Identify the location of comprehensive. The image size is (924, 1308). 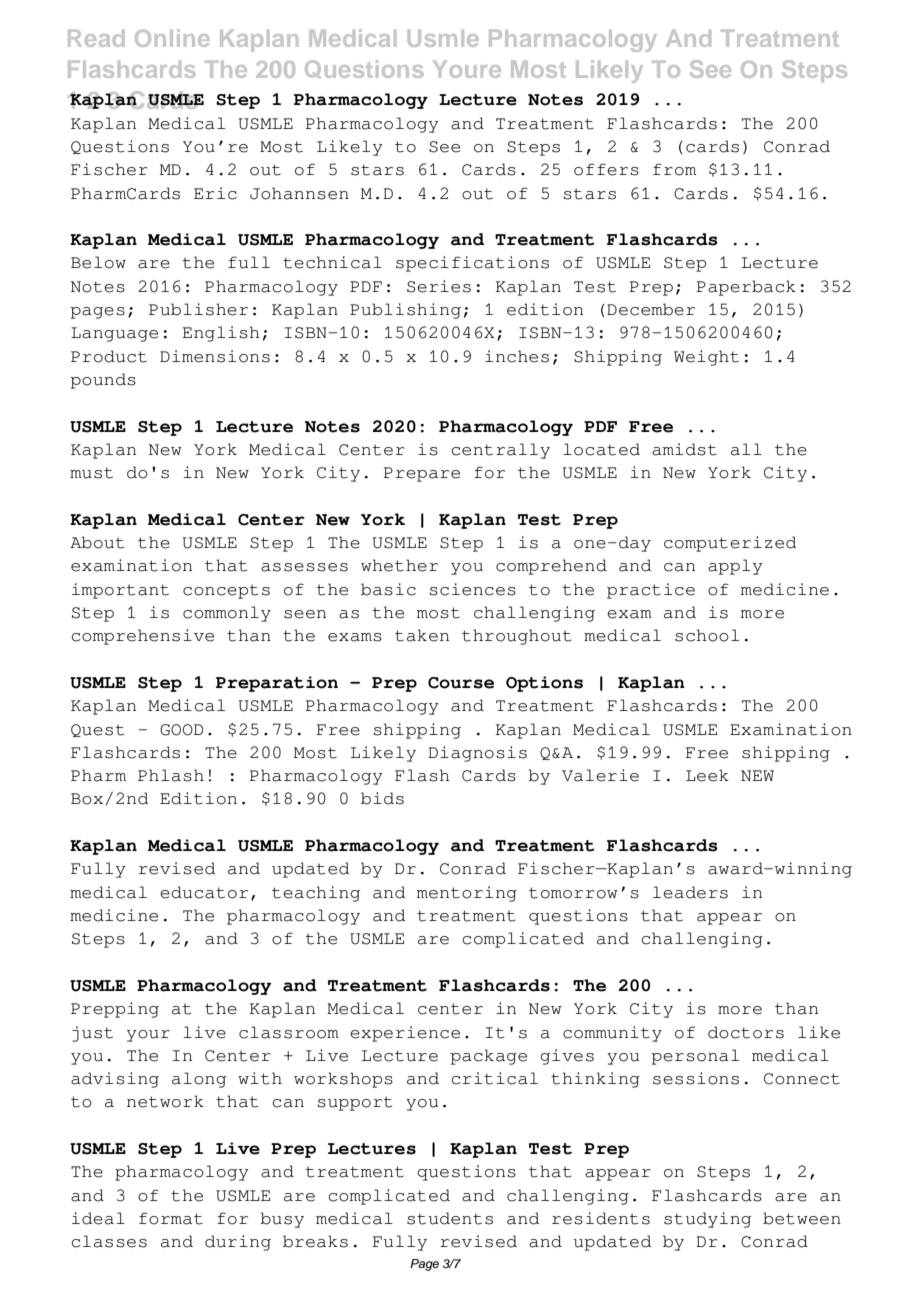
(142, 637).
